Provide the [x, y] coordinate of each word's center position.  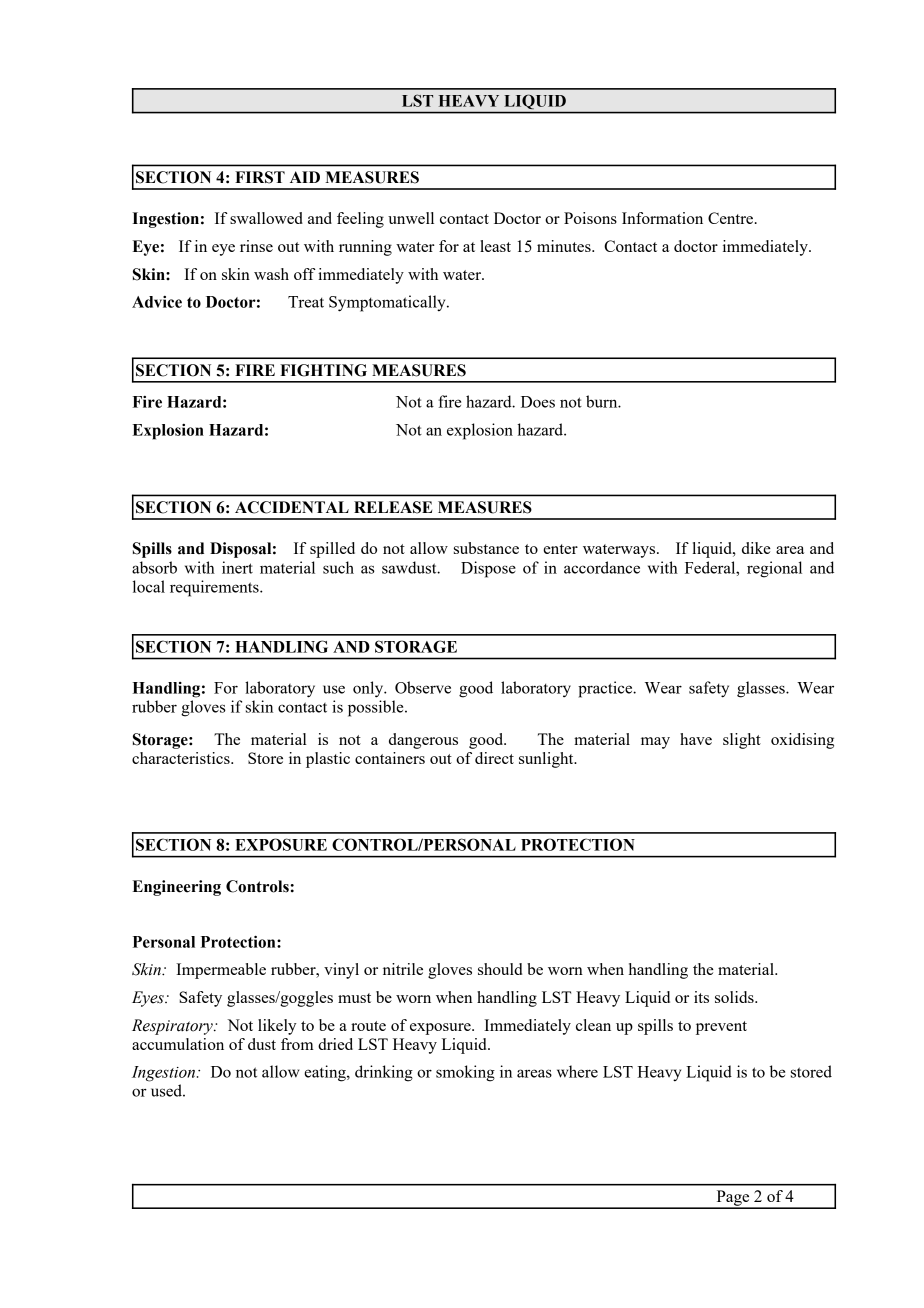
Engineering [176, 888]
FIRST [260, 177]
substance [486, 548]
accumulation [178, 1044]
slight [742, 741]
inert [237, 567]
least [495, 246]
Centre [732, 218]
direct [494, 758]
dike [756, 548]
